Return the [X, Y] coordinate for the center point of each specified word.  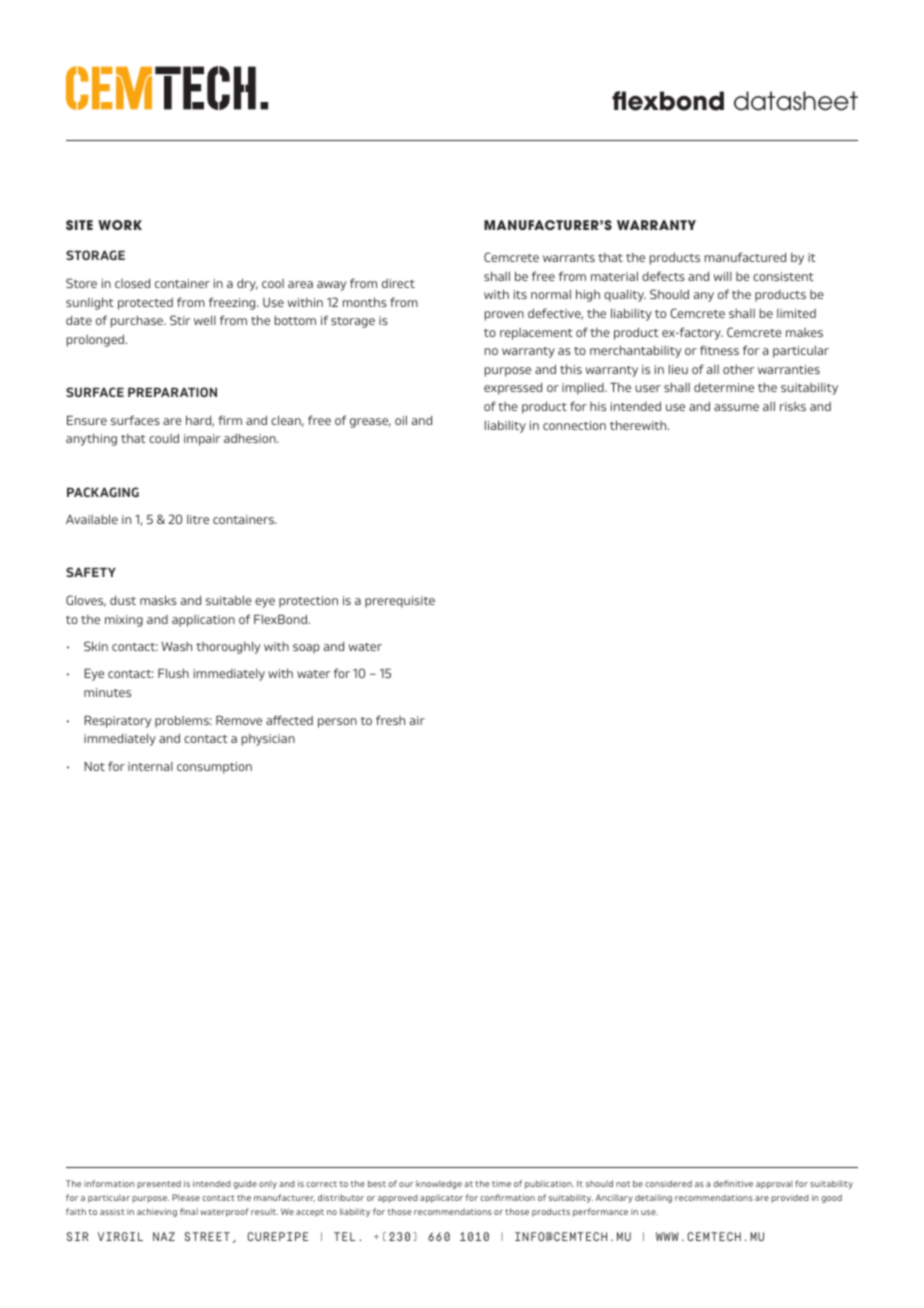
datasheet [796, 101]
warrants [569, 258]
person [337, 723]
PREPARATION [172, 392]
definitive [733, 1183]
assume [736, 407]
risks [793, 406]
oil [401, 420]
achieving [157, 1212]
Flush [173, 673]
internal [150, 766]
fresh [390, 720]
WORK [120, 225]
